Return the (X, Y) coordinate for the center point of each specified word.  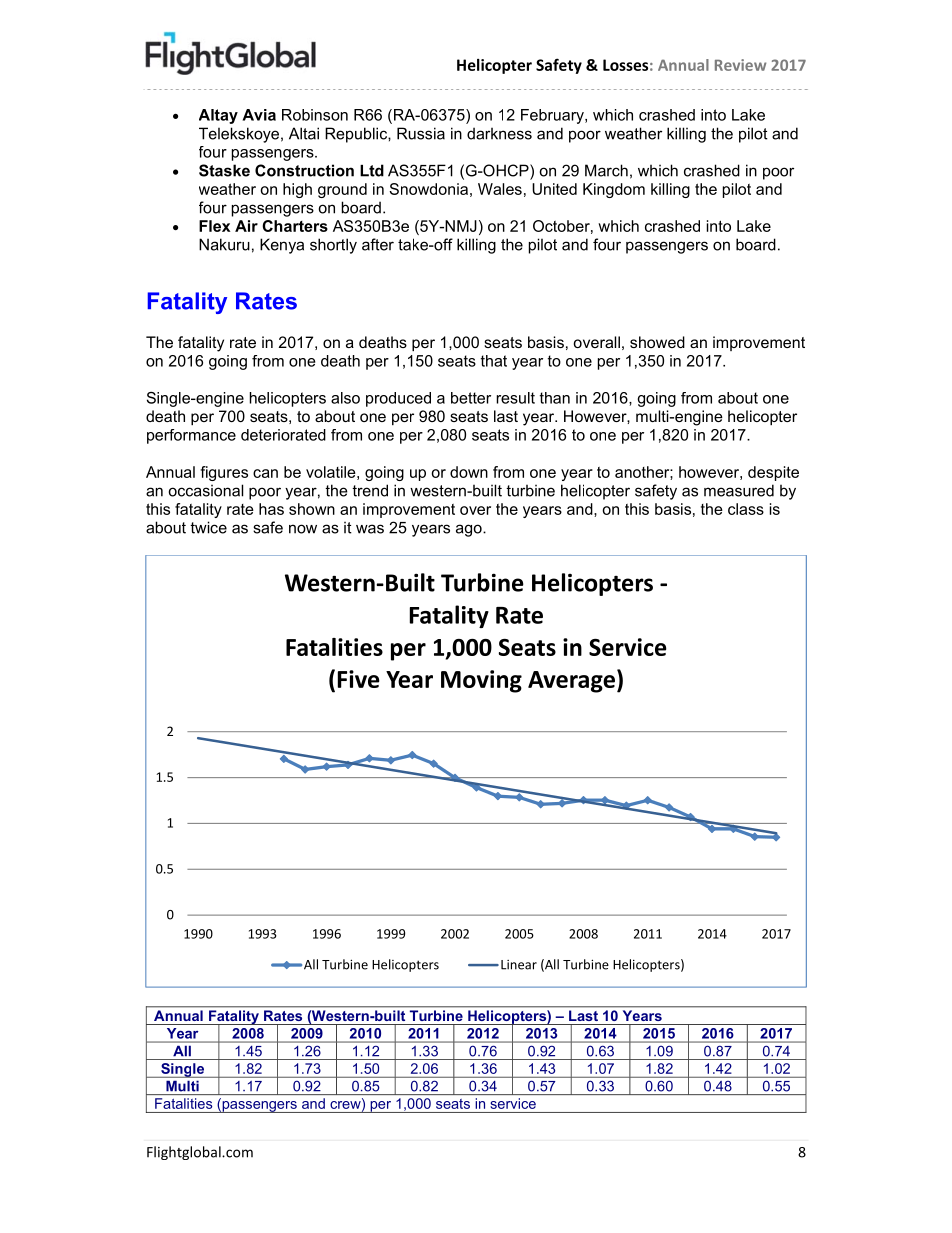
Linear (519, 965)
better (471, 398)
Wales (500, 189)
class (746, 509)
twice (208, 527)
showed (657, 342)
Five (359, 679)
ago (470, 530)
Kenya (282, 246)
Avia (259, 115)
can (265, 473)
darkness (499, 133)
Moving (481, 681)
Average (571, 682)
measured (739, 490)
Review (740, 65)
